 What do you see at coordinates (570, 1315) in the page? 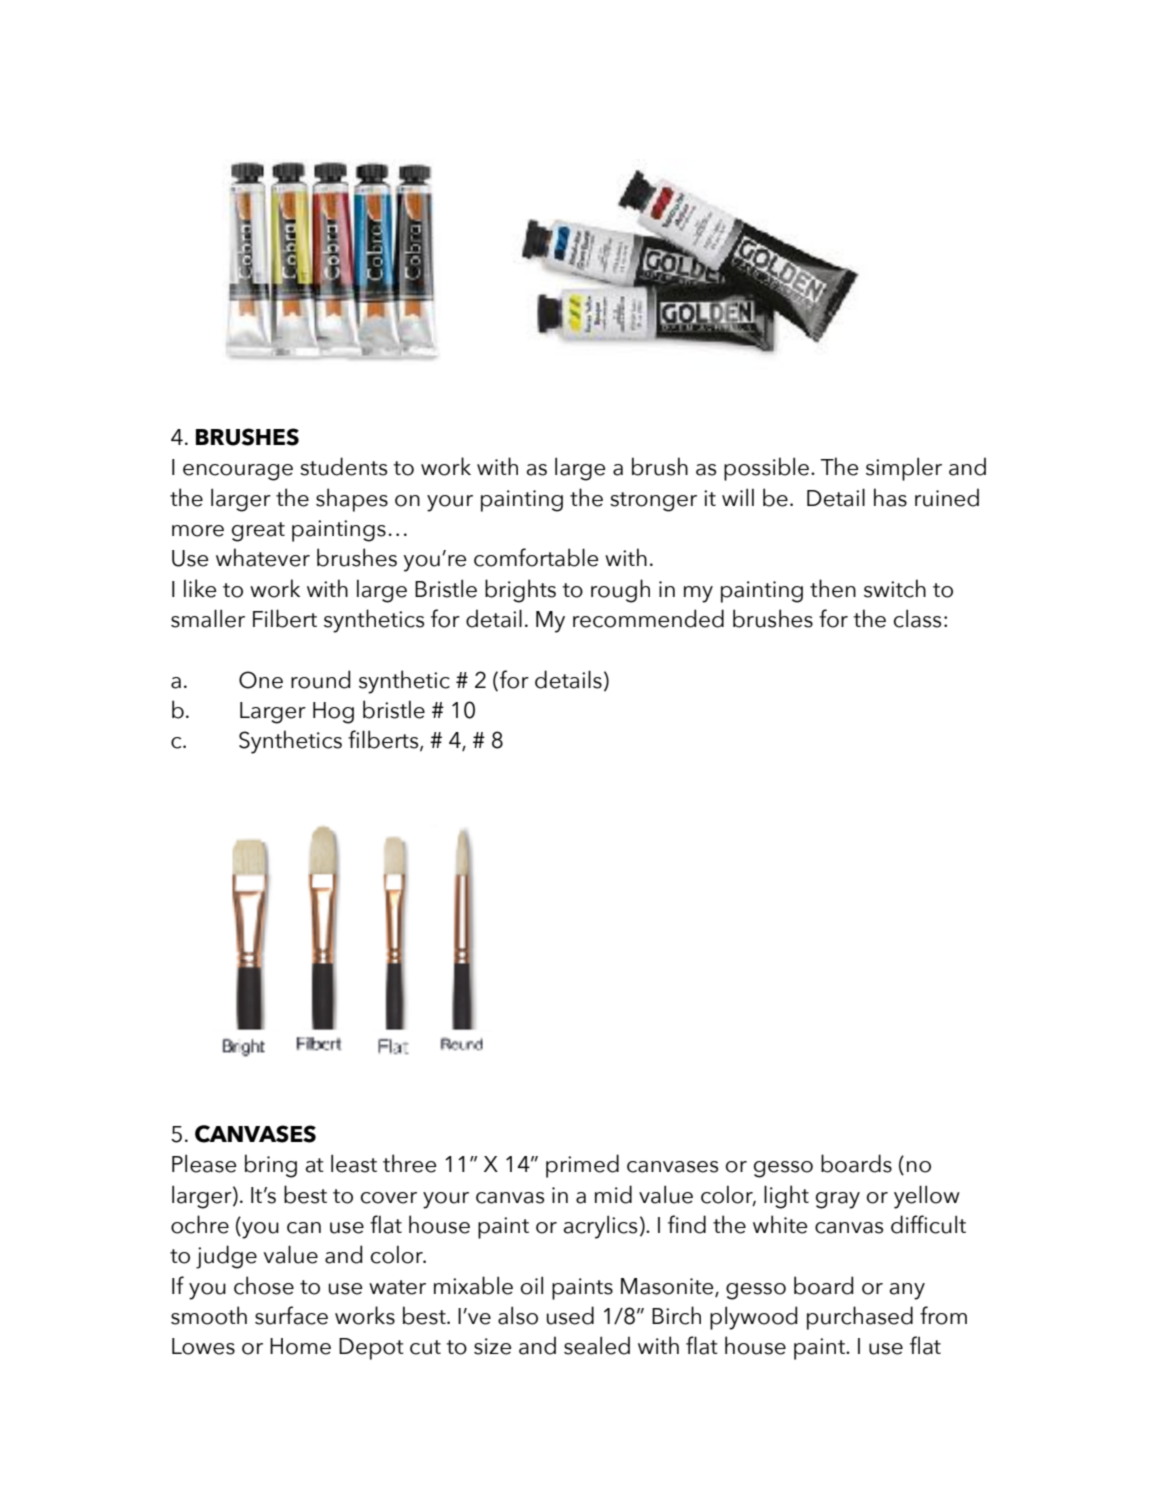
I see `used` at bounding box center [570, 1315].
